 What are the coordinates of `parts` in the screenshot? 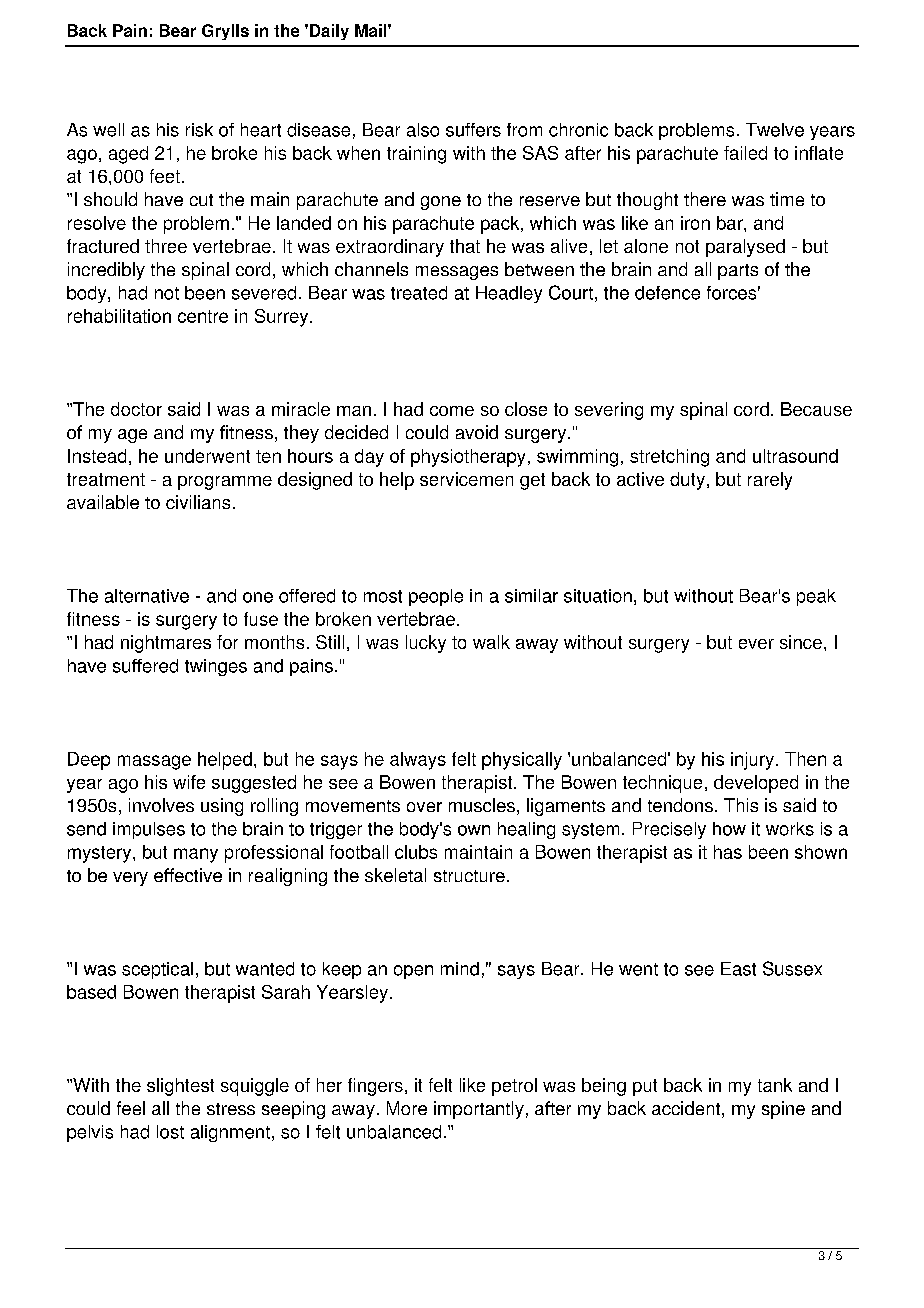 It's located at (738, 272).
